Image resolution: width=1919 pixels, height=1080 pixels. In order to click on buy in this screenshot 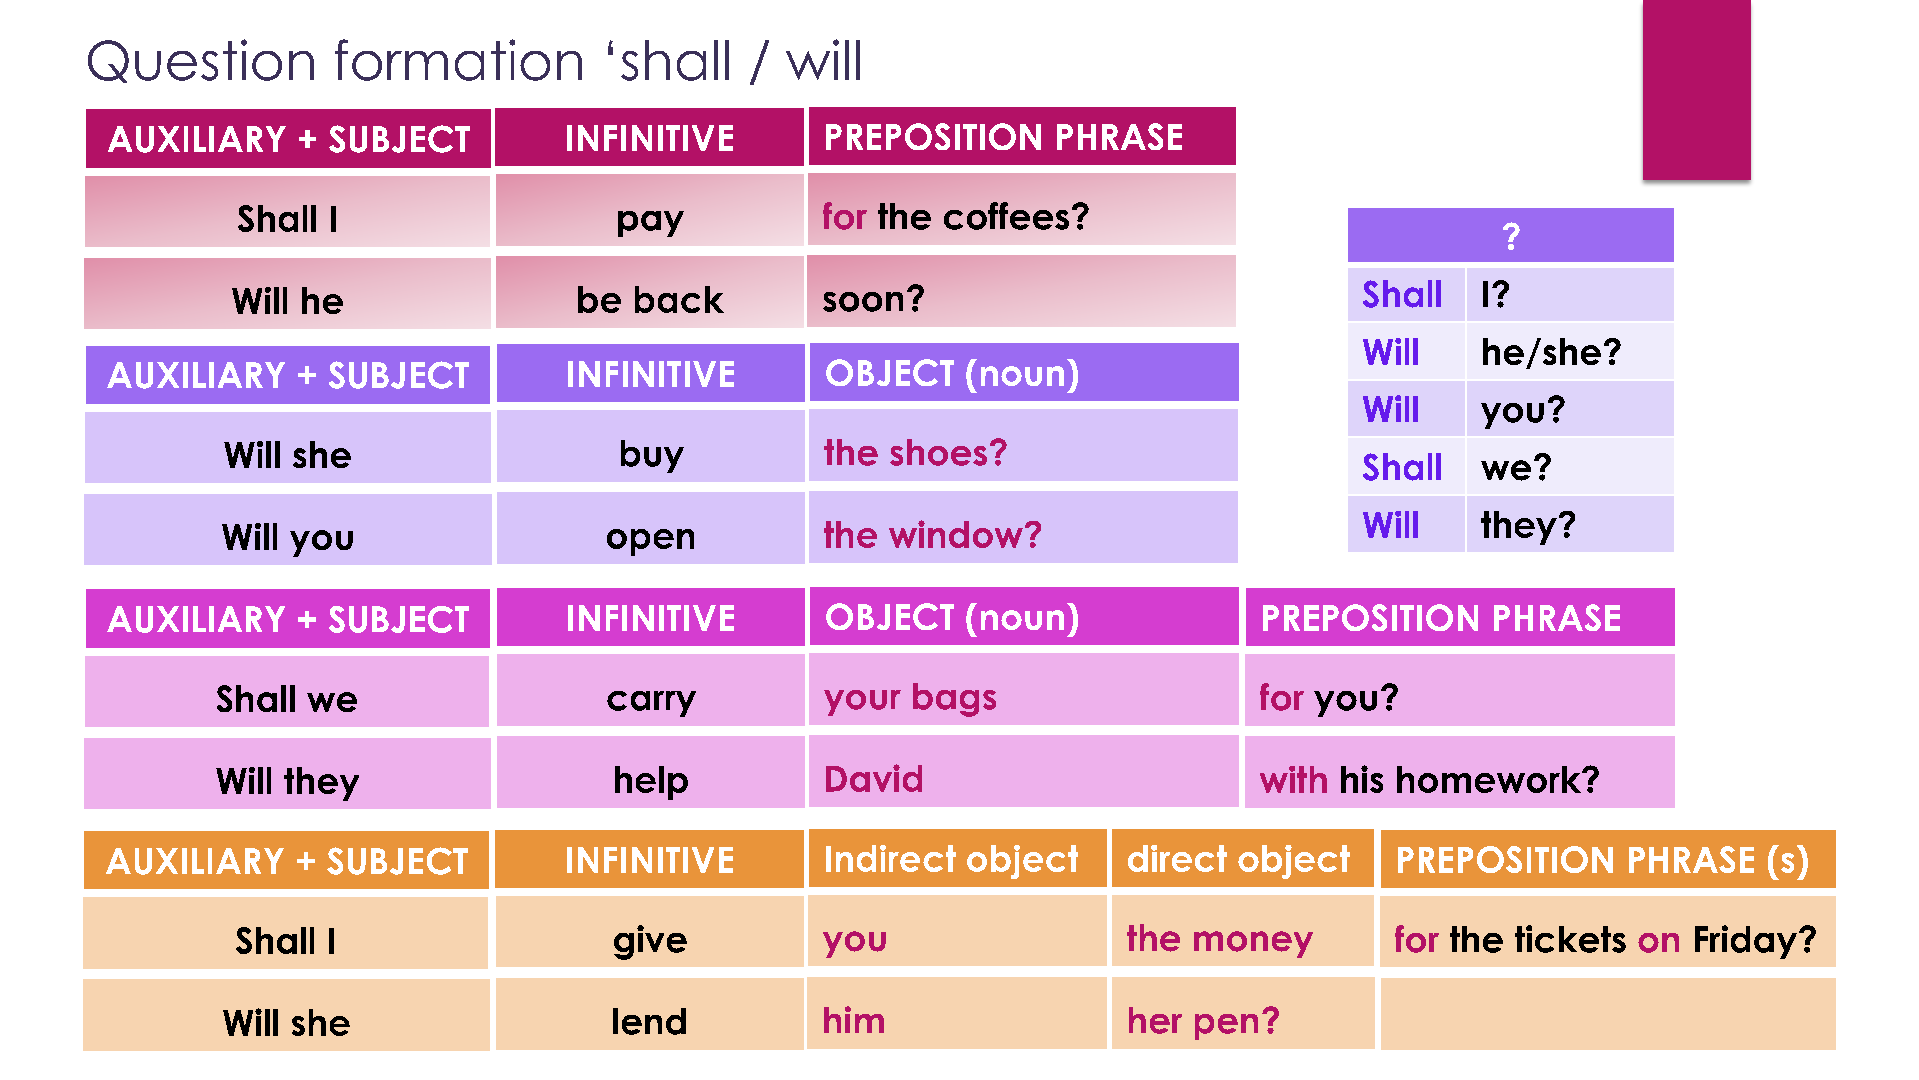, I will do `click(652, 456)`.
